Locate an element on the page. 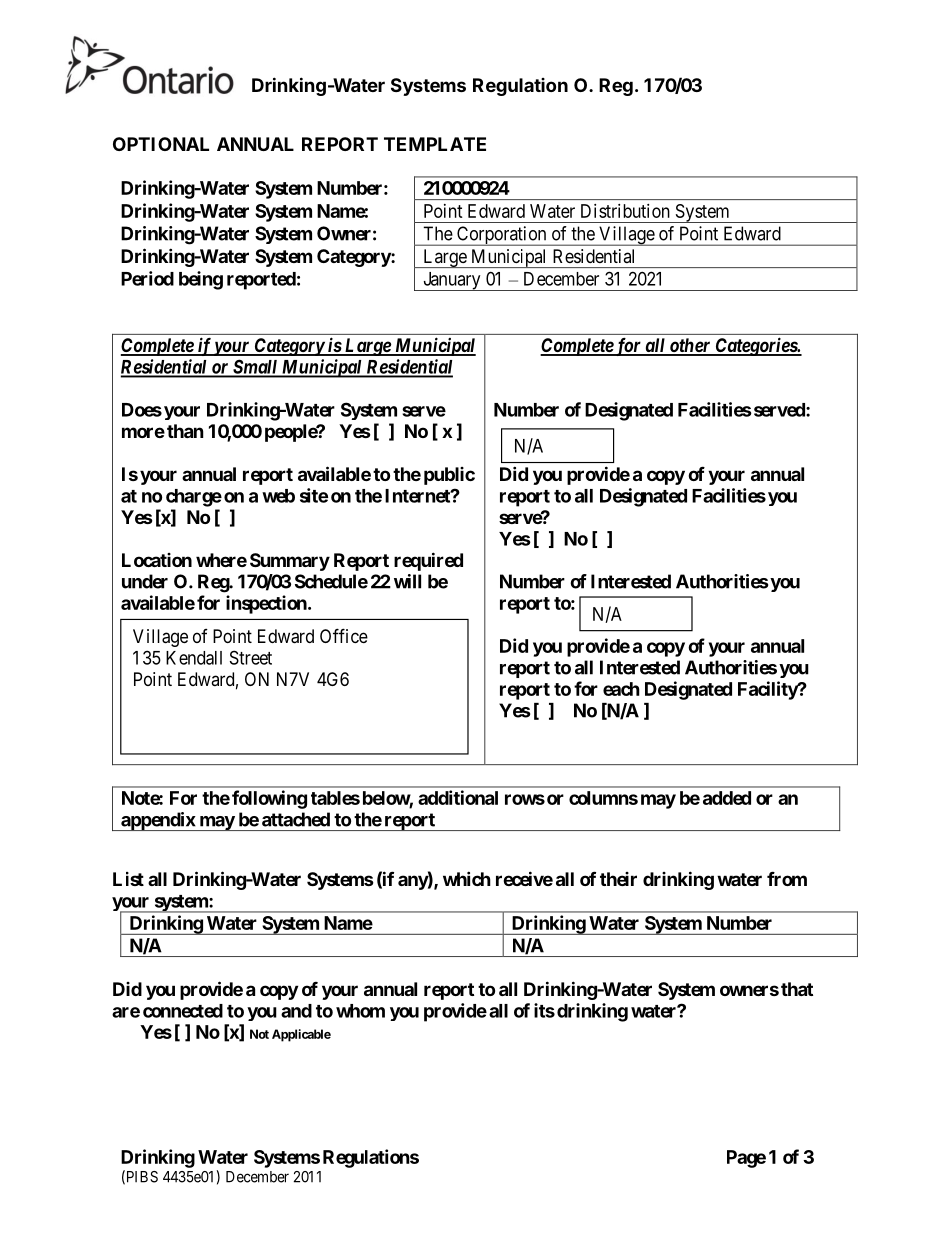 This page has height=1233, width=952. OPTIONAL is located at coordinates (161, 144).
